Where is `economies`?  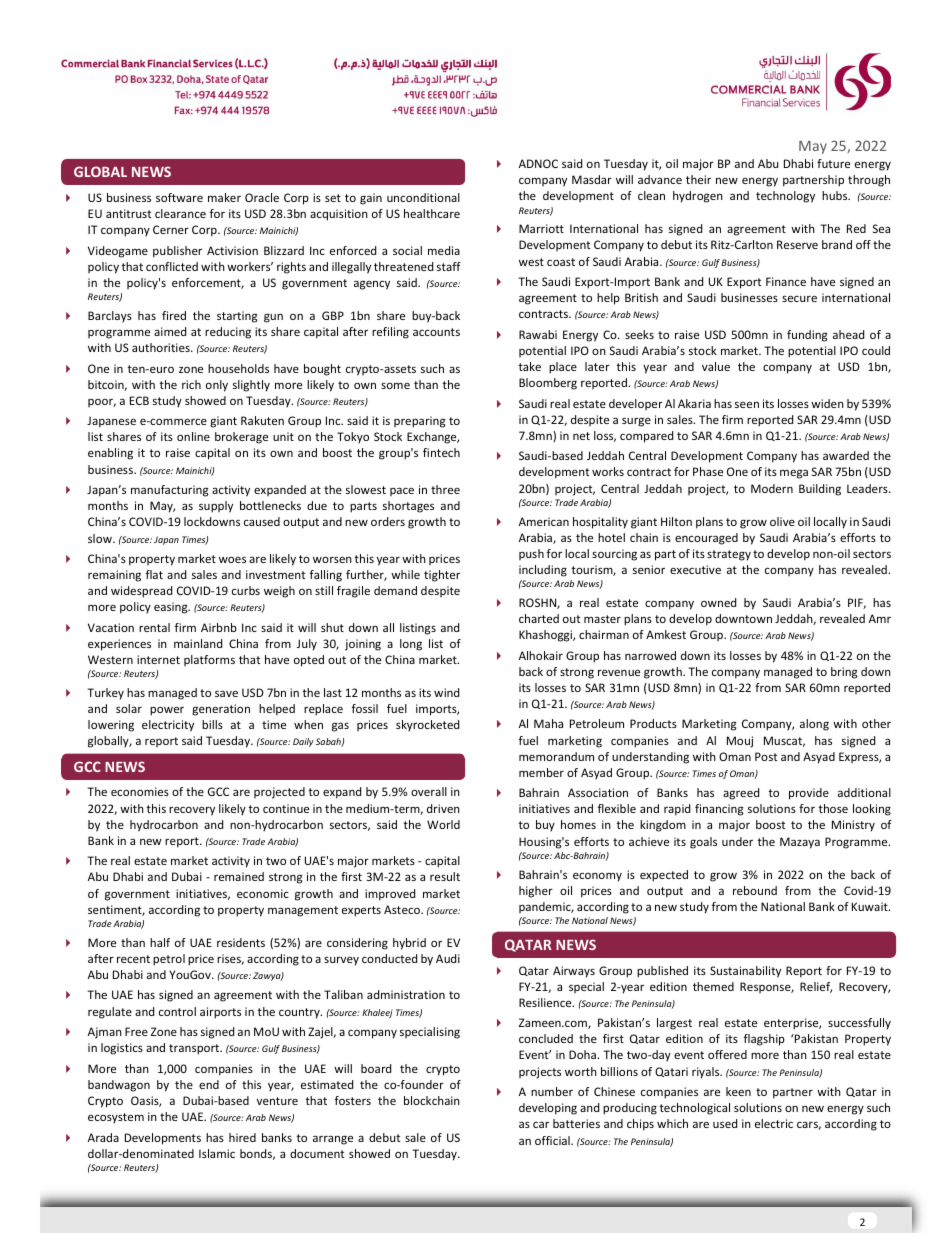
economies is located at coordinates (140, 791).
